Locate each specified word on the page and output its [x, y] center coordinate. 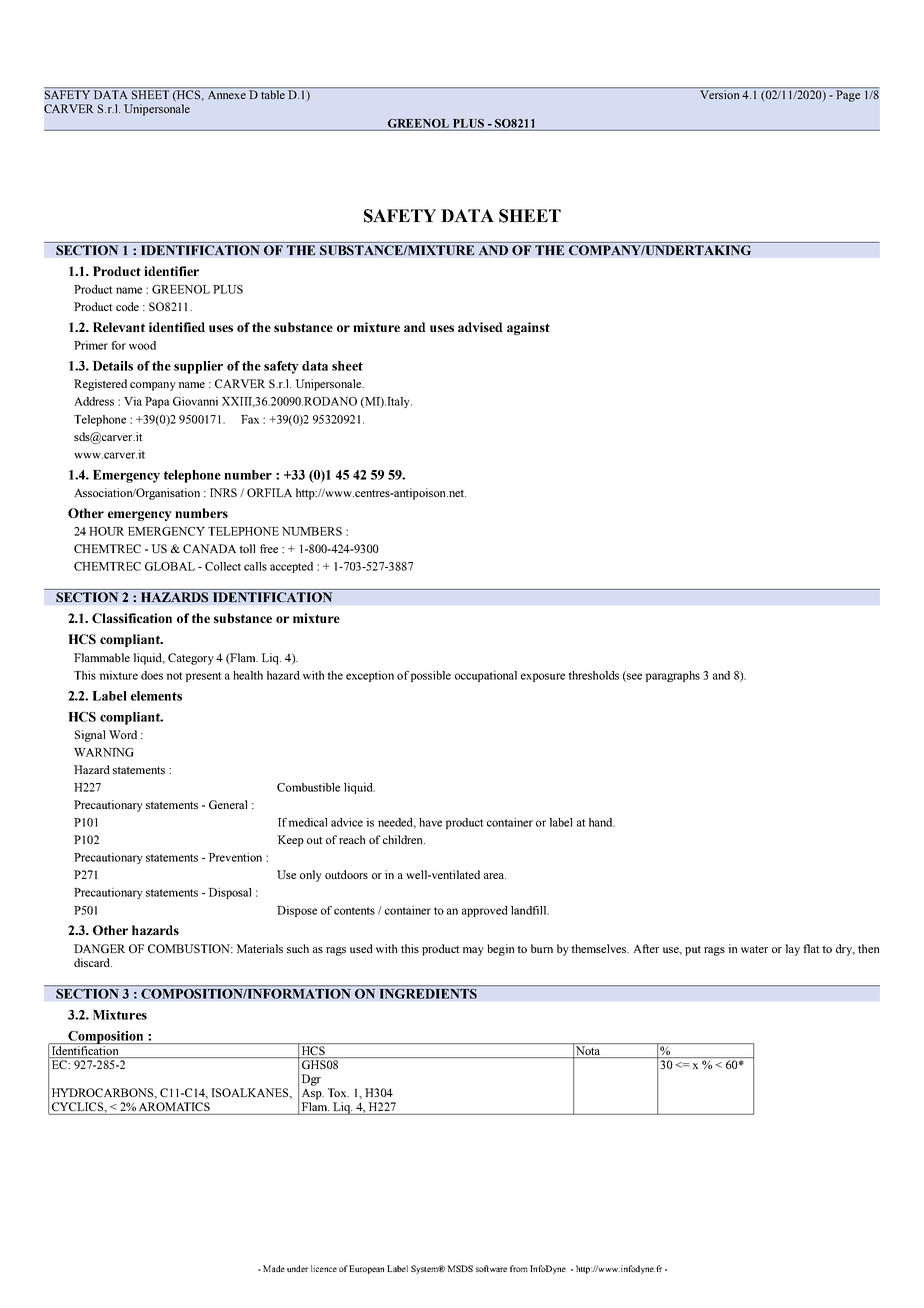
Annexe [227, 94]
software [491, 1268]
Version [719, 94]
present [203, 677]
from [519, 1268]
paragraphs [672, 676]
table [273, 94]
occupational [486, 676]
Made [274, 1268]
